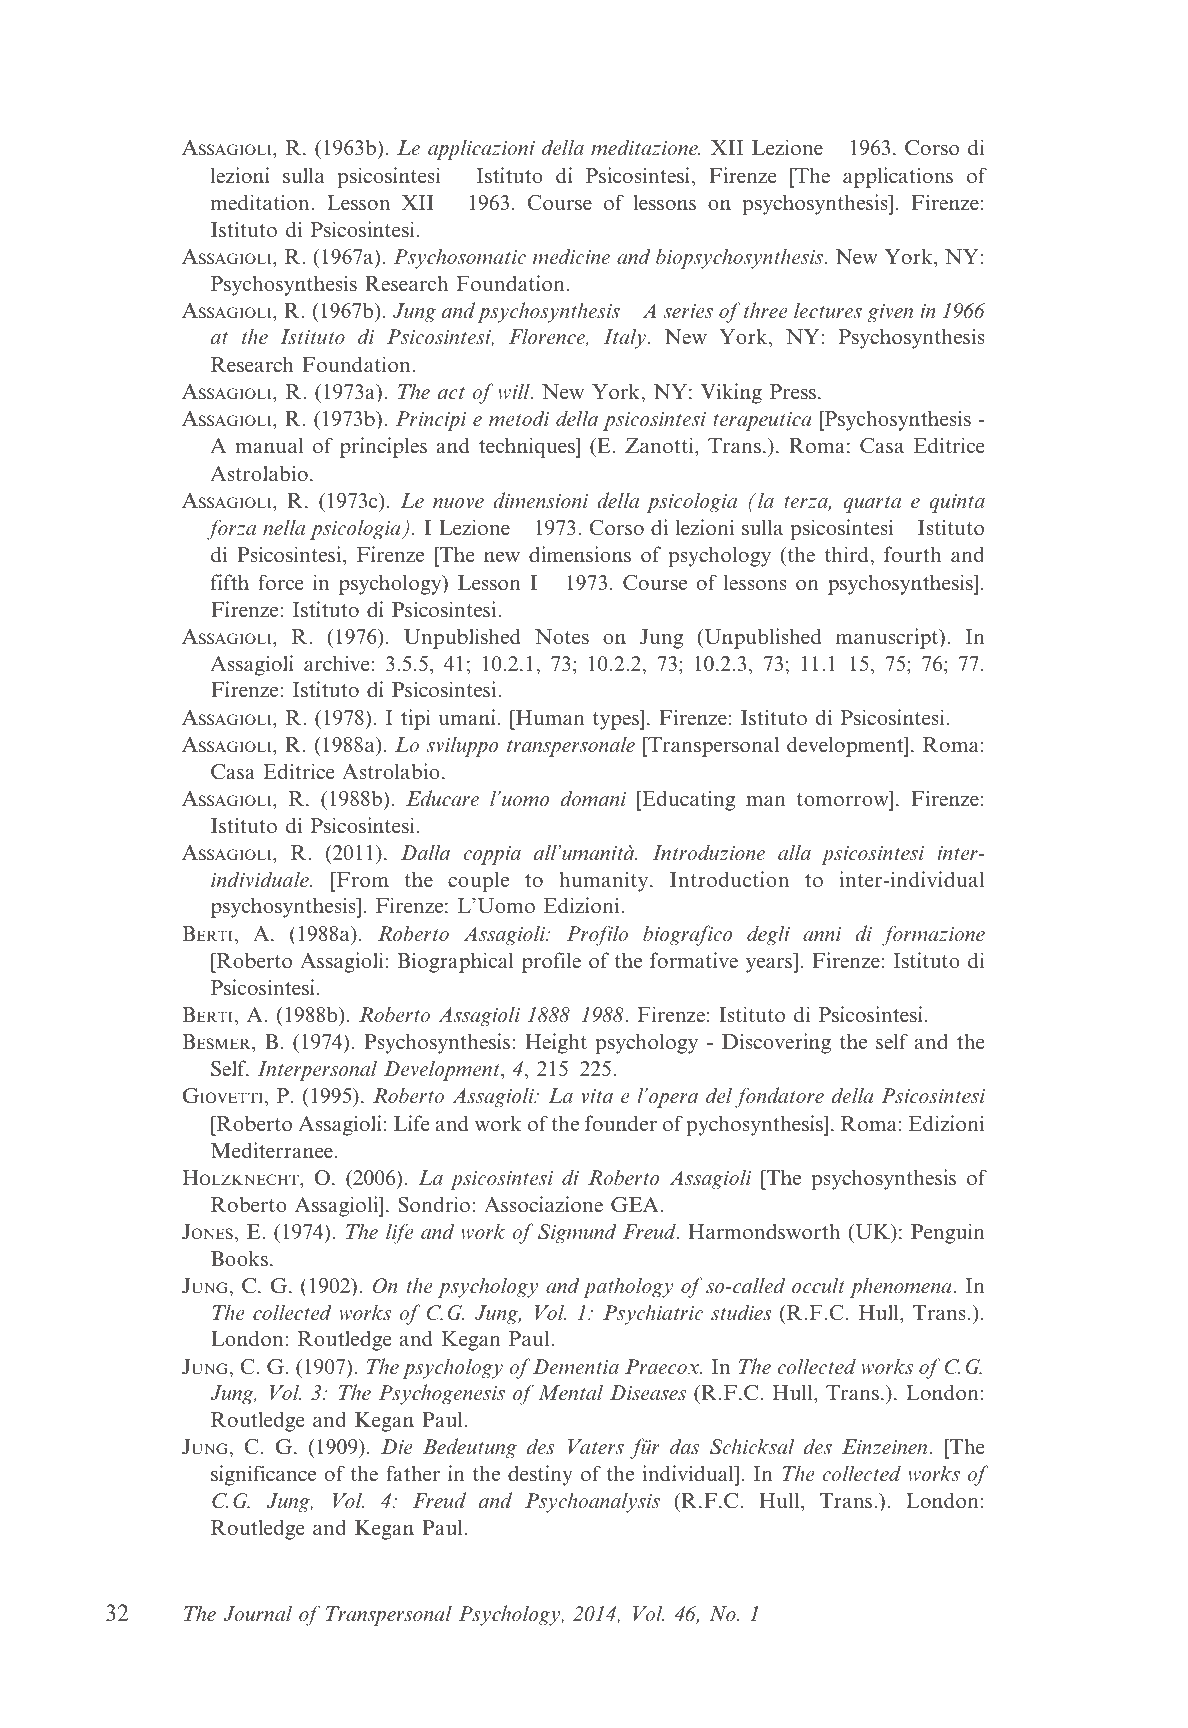  Describe the element at coordinates (571, 256) in the document. I see `medicine` at that location.
